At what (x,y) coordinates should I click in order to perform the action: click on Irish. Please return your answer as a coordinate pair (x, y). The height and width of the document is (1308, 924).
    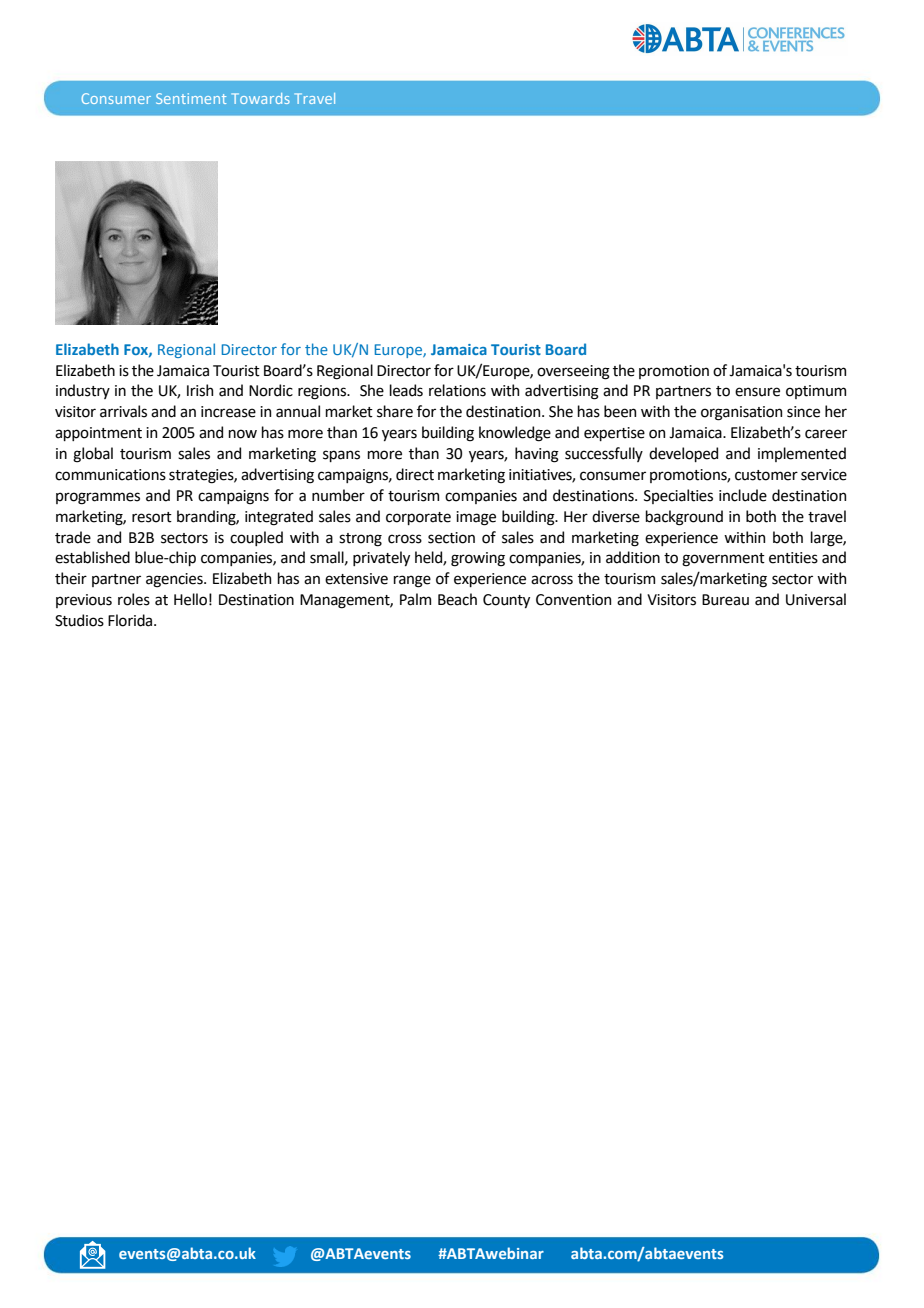
    Looking at the image, I should click on (200, 390).
